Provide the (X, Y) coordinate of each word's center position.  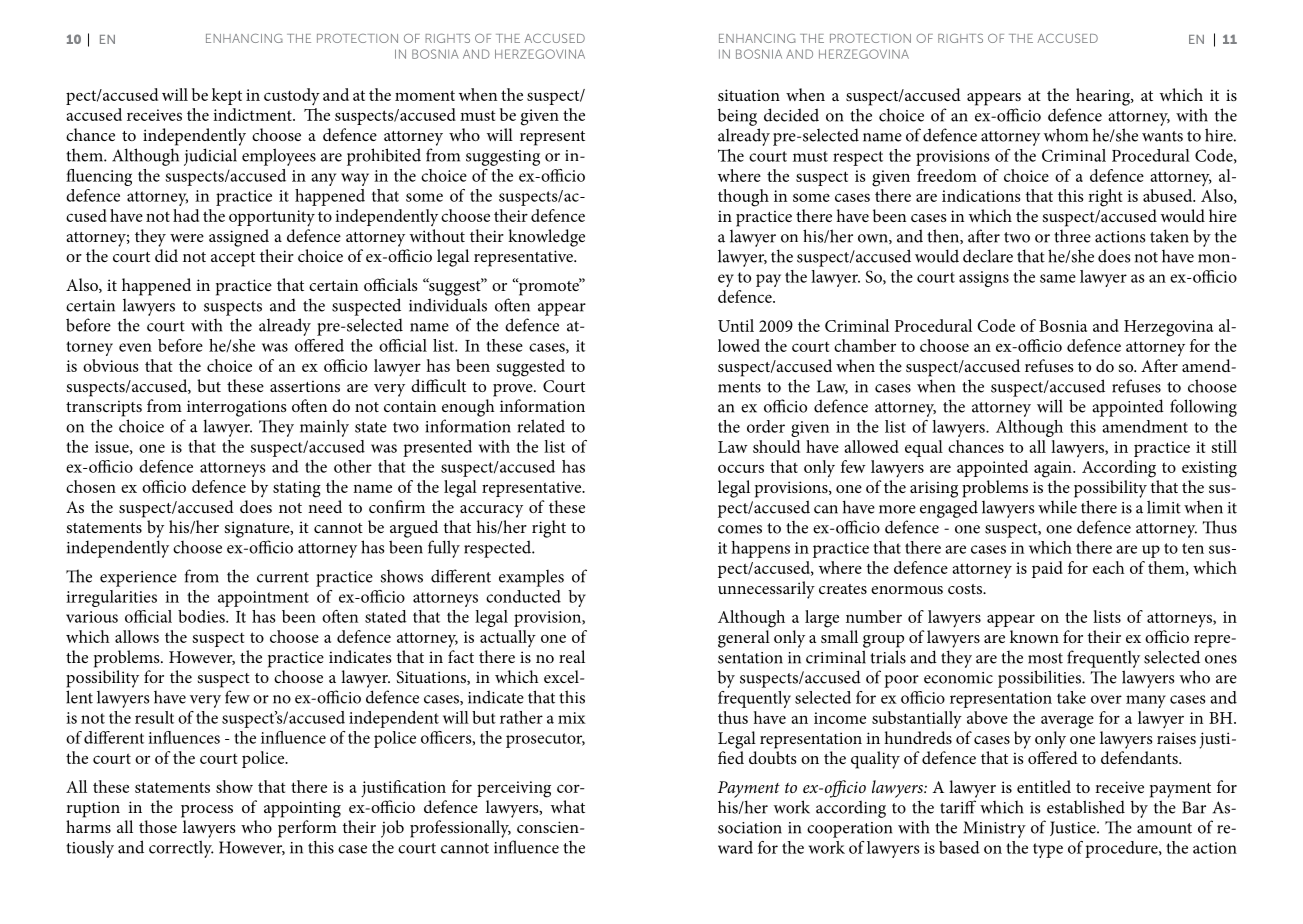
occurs (741, 468)
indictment (253, 114)
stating (297, 489)
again (1054, 469)
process (207, 811)
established (1086, 807)
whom (1066, 135)
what (568, 806)
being (737, 117)
